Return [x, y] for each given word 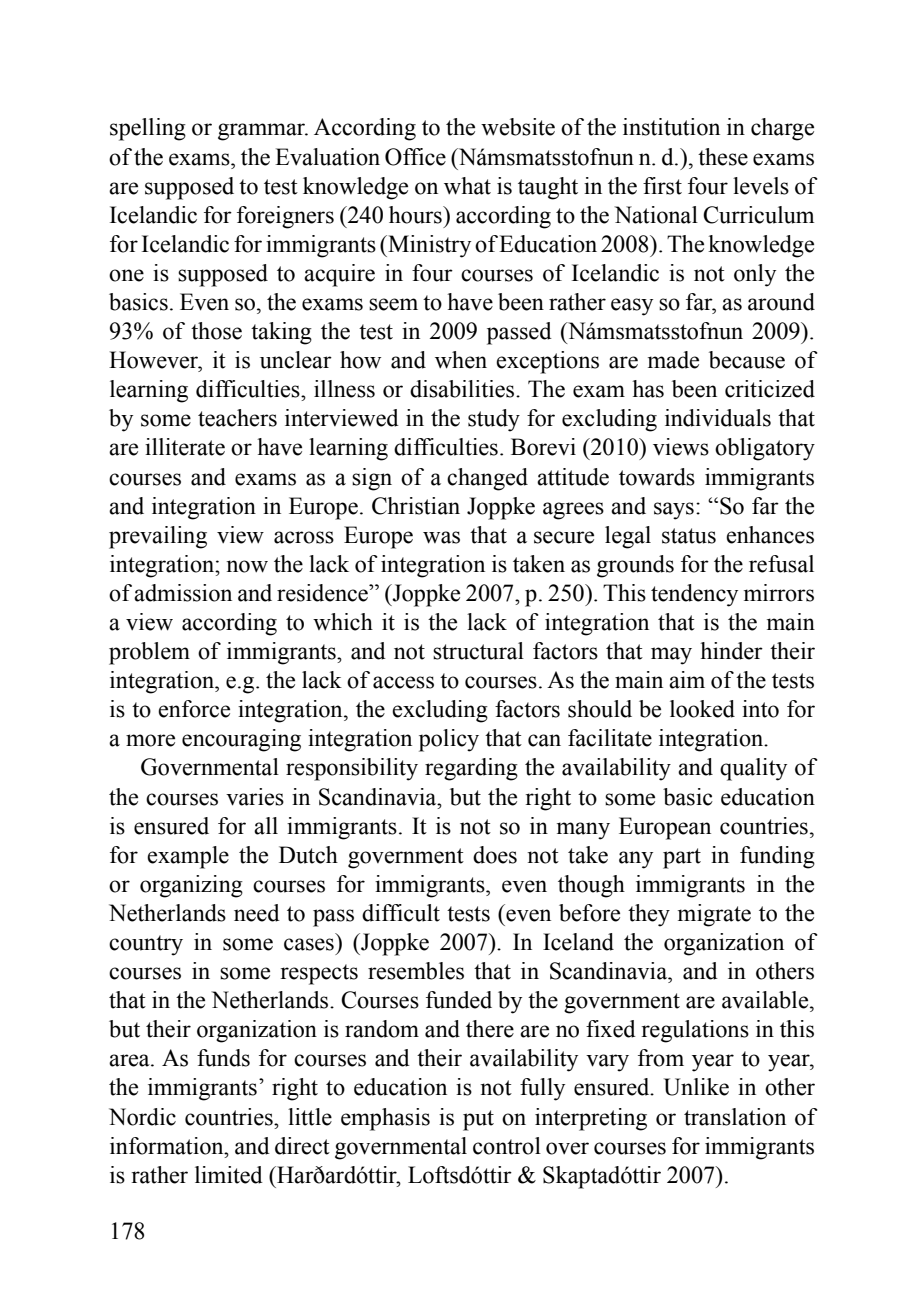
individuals [718, 418]
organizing [191, 886]
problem [149, 653]
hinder [731, 651]
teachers [237, 418]
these [723, 157]
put [478, 1120]
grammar [263, 132]
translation [735, 1117]
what [467, 186]
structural [478, 651]
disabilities [463, 389]
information [168, 1146]
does [495, 855]
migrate [714, 915]
